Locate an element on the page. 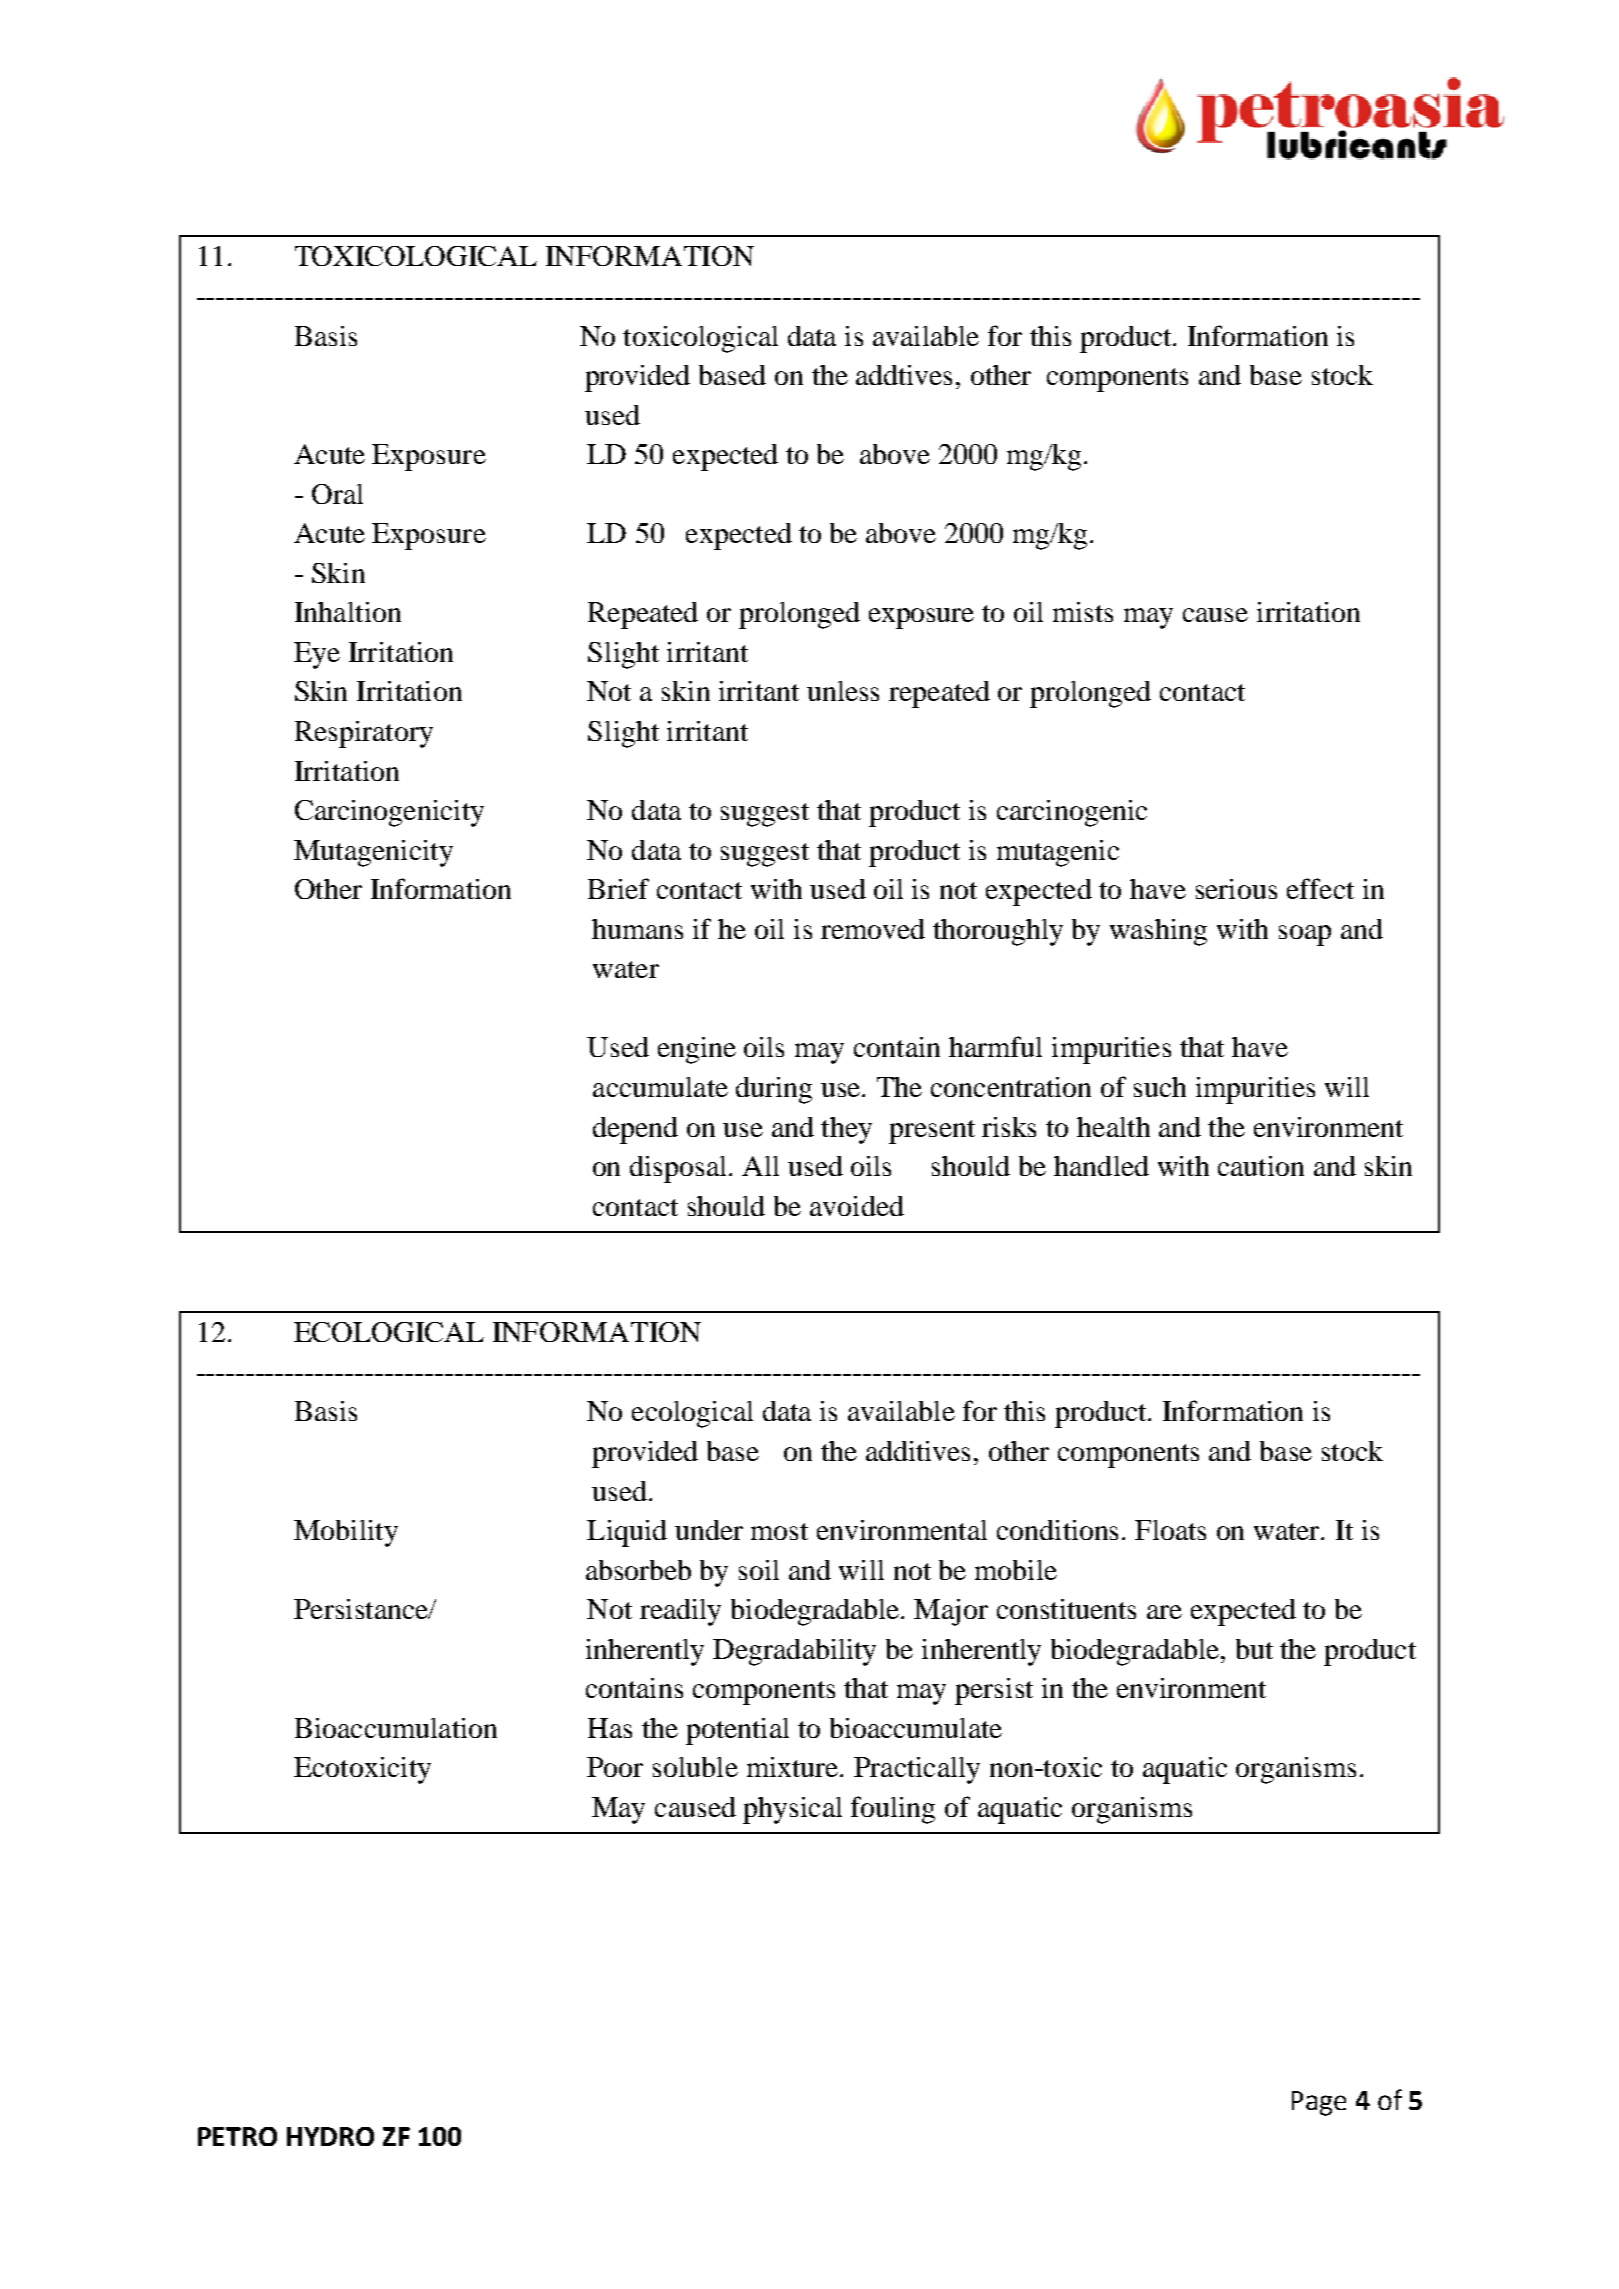 The height and width of the document is (2289, 1619). avoided is located at coordinates (857, 1206).
